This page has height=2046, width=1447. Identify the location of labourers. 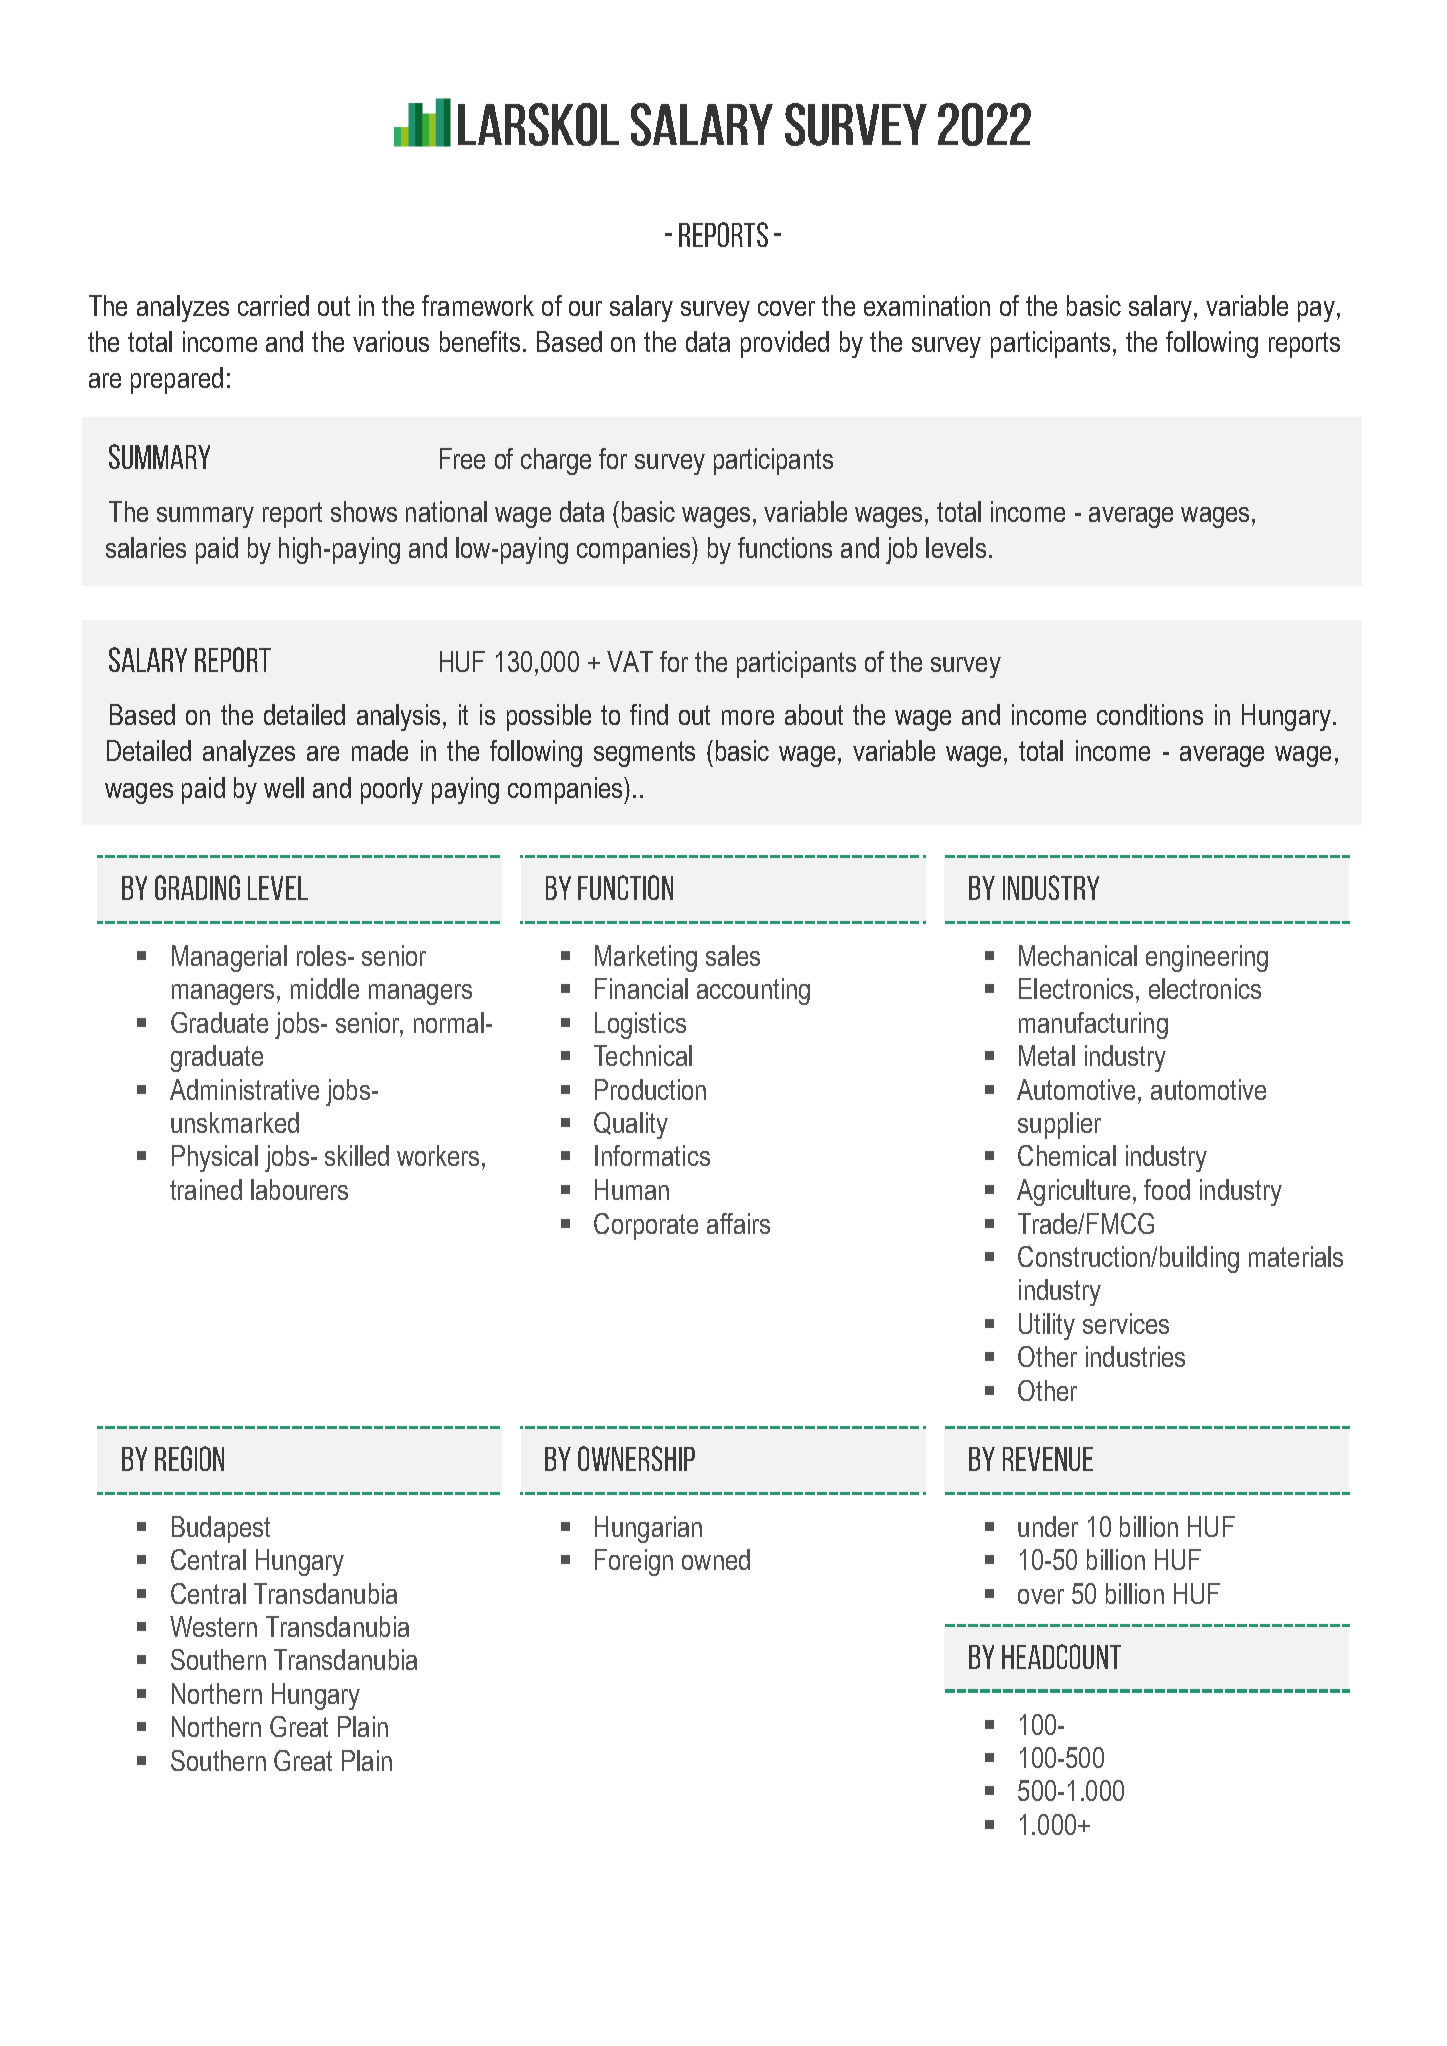
(299, 1189).
